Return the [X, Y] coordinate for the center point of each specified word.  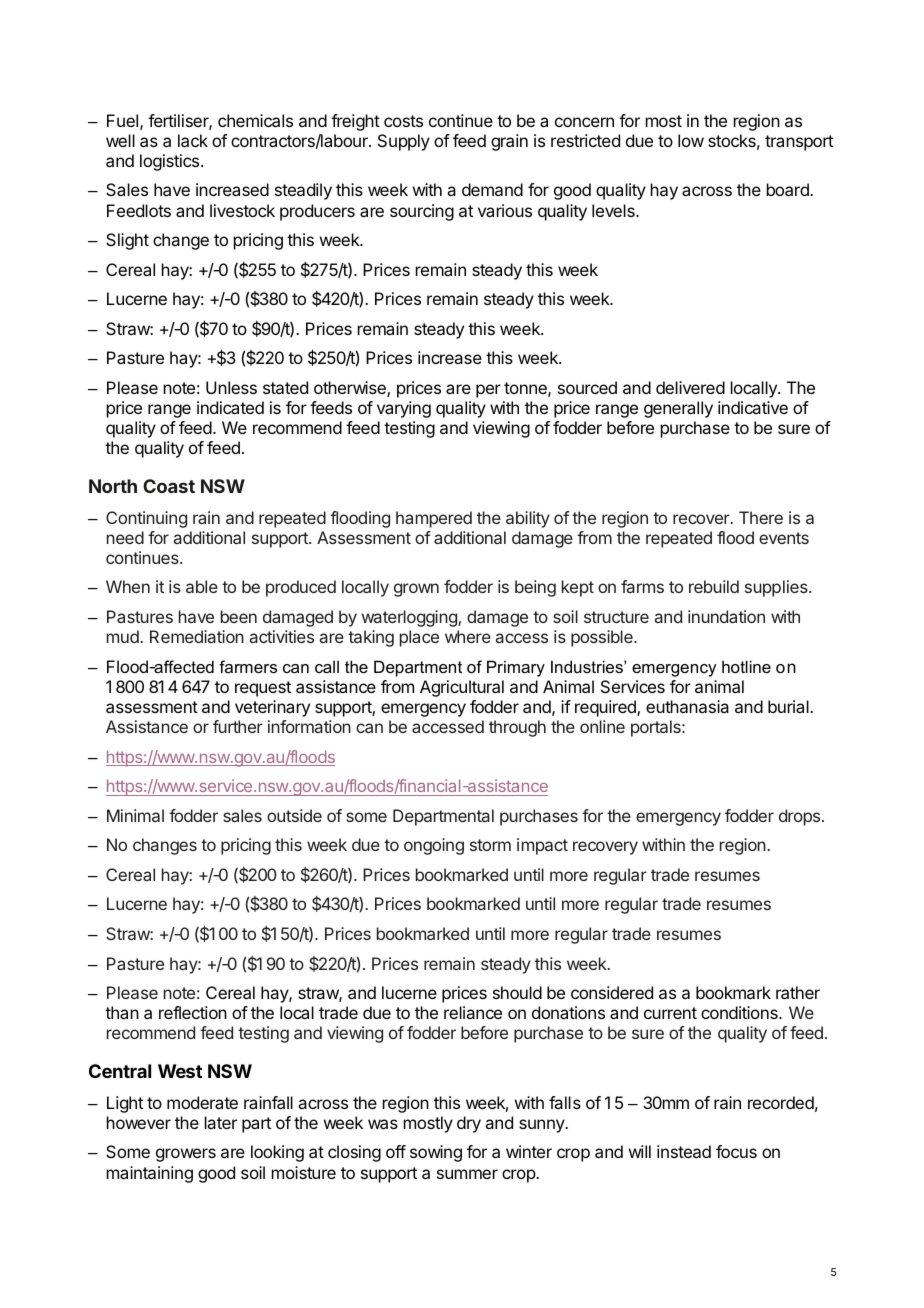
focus [736, 1151]
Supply [404, 142]
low [691, 140]
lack [193, 140]
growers [186, 1155]
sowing [436, 1153]
